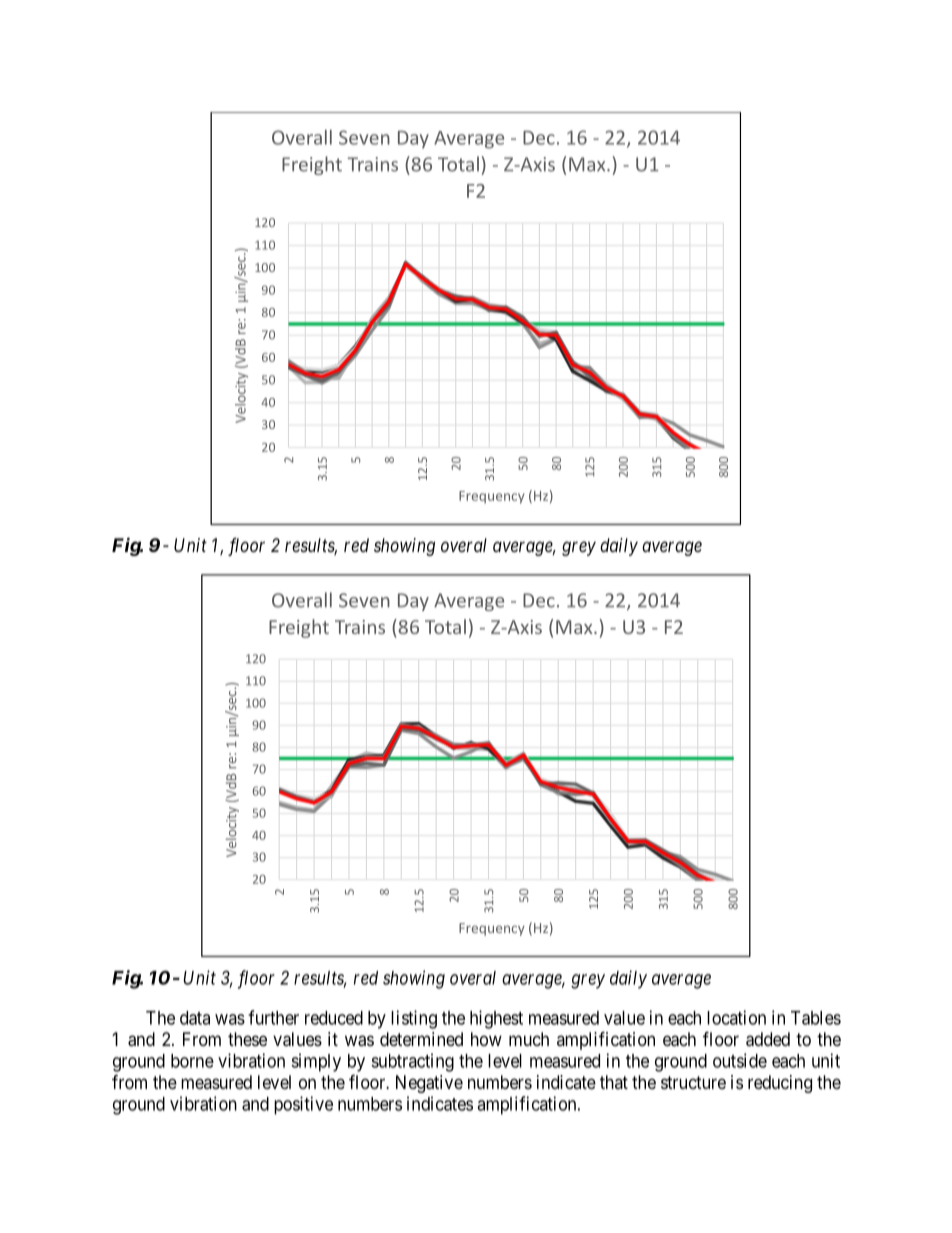 Image resolution: width=952 pixels, height=1233 pixels. I want to click on location, so click(736, 1017).
